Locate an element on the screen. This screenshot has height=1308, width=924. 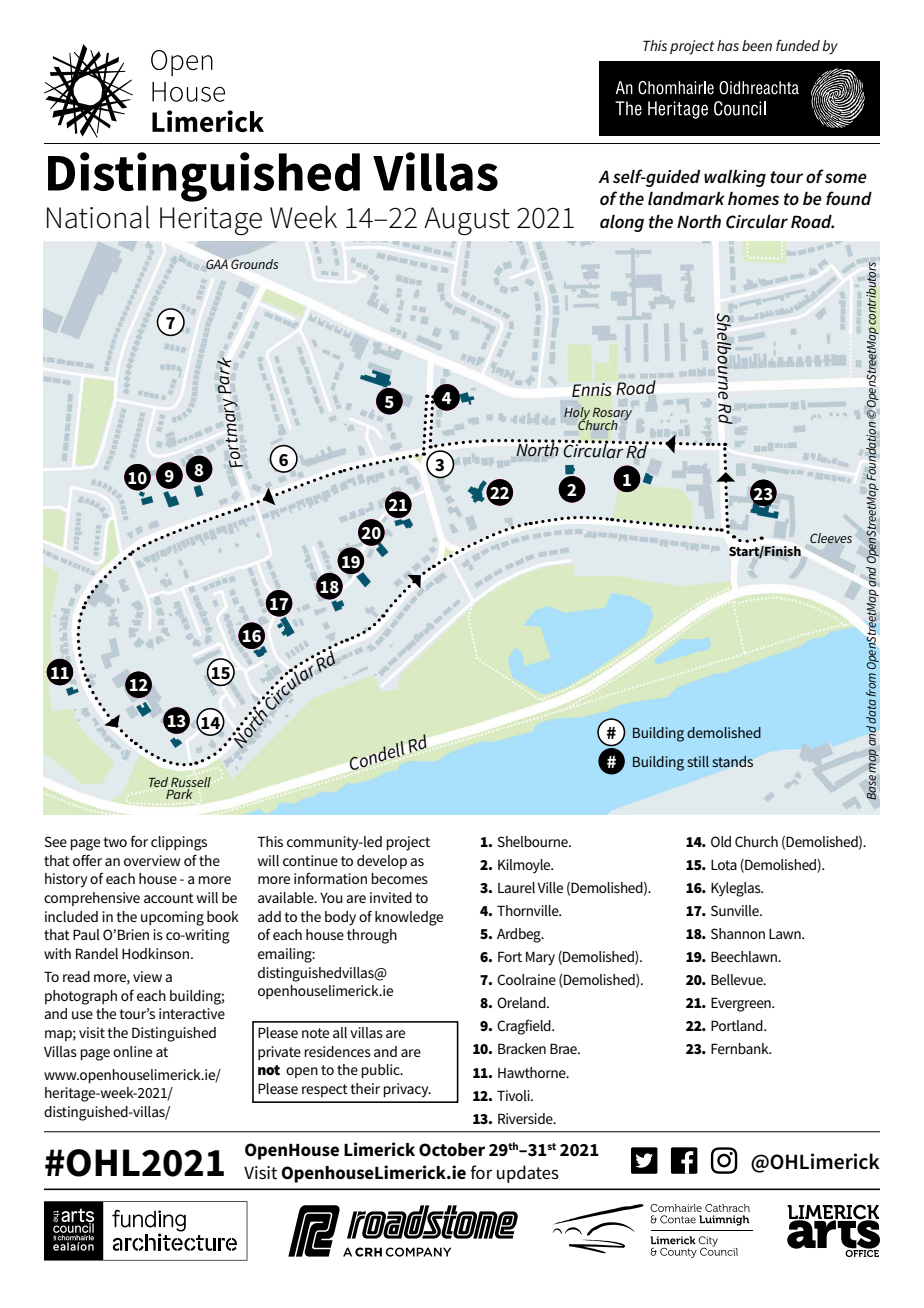
develop is located at coordinates (382, 862).
